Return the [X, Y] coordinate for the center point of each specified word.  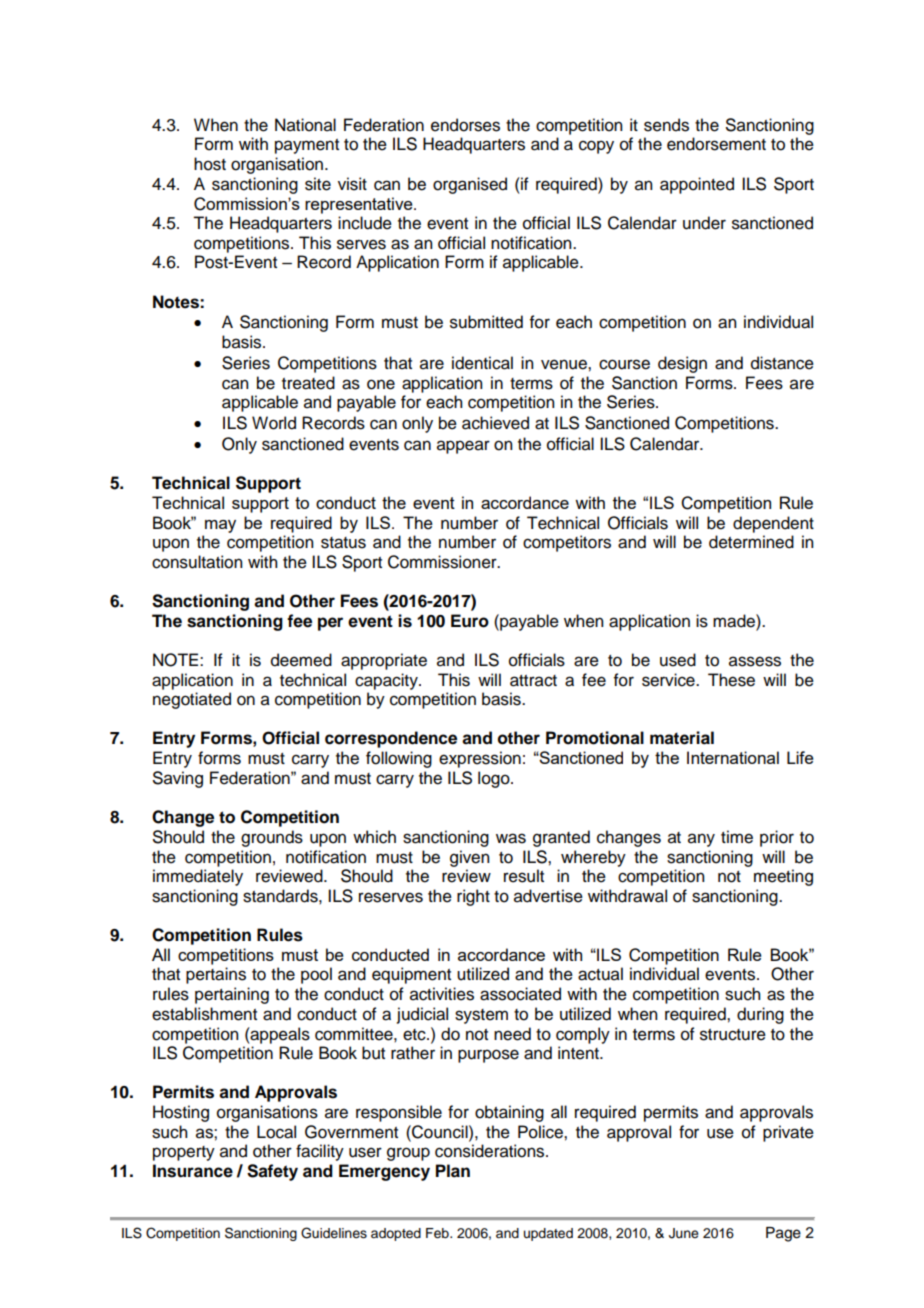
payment [307, 146]
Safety [272, 1172]
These [731, 680]
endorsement [716, 144]
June [684, 1233]
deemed [301, 660]
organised [470, 185]
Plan [453, 1171]
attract [533, 681]
